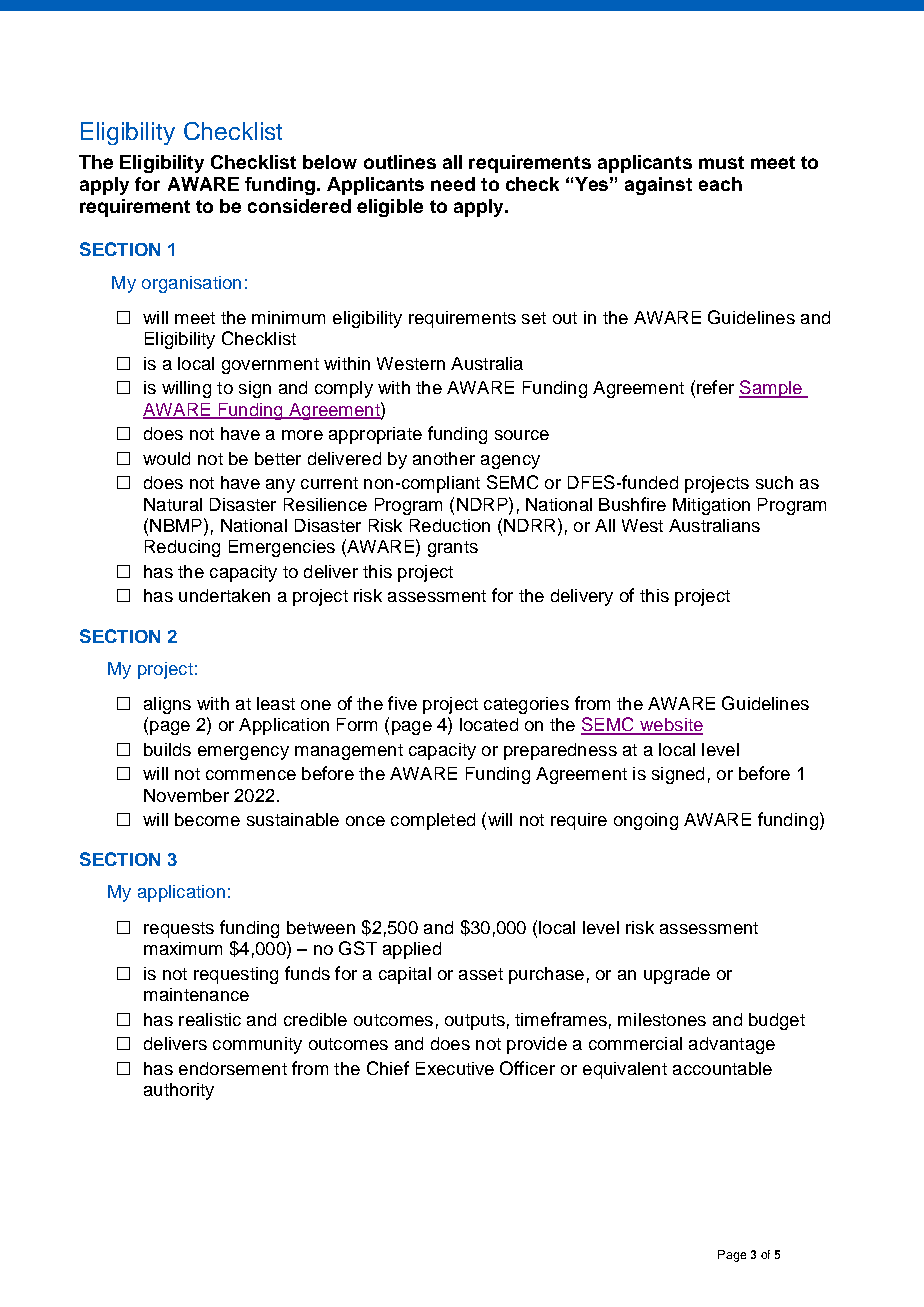 This page has height=1307, width=924. Describe the element at coordinates (715, 387) in the page. I see `refer` at that location.
